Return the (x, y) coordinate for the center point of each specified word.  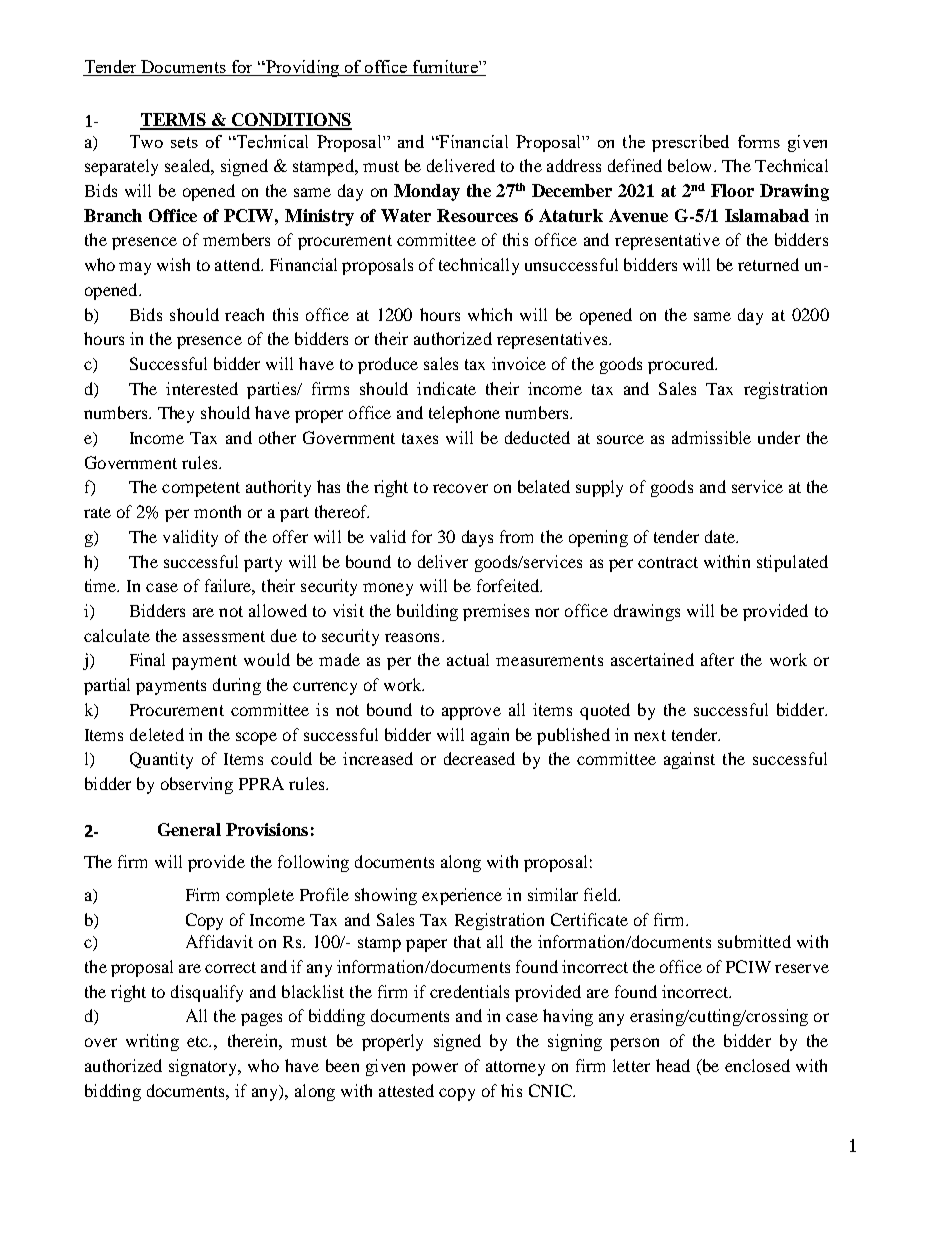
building (427, 612)
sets (184, 142)
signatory (204, 1067)
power (435, 1069)
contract (668, 562)
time (102, 585)
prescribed (690, 143)
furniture (445, 68)
